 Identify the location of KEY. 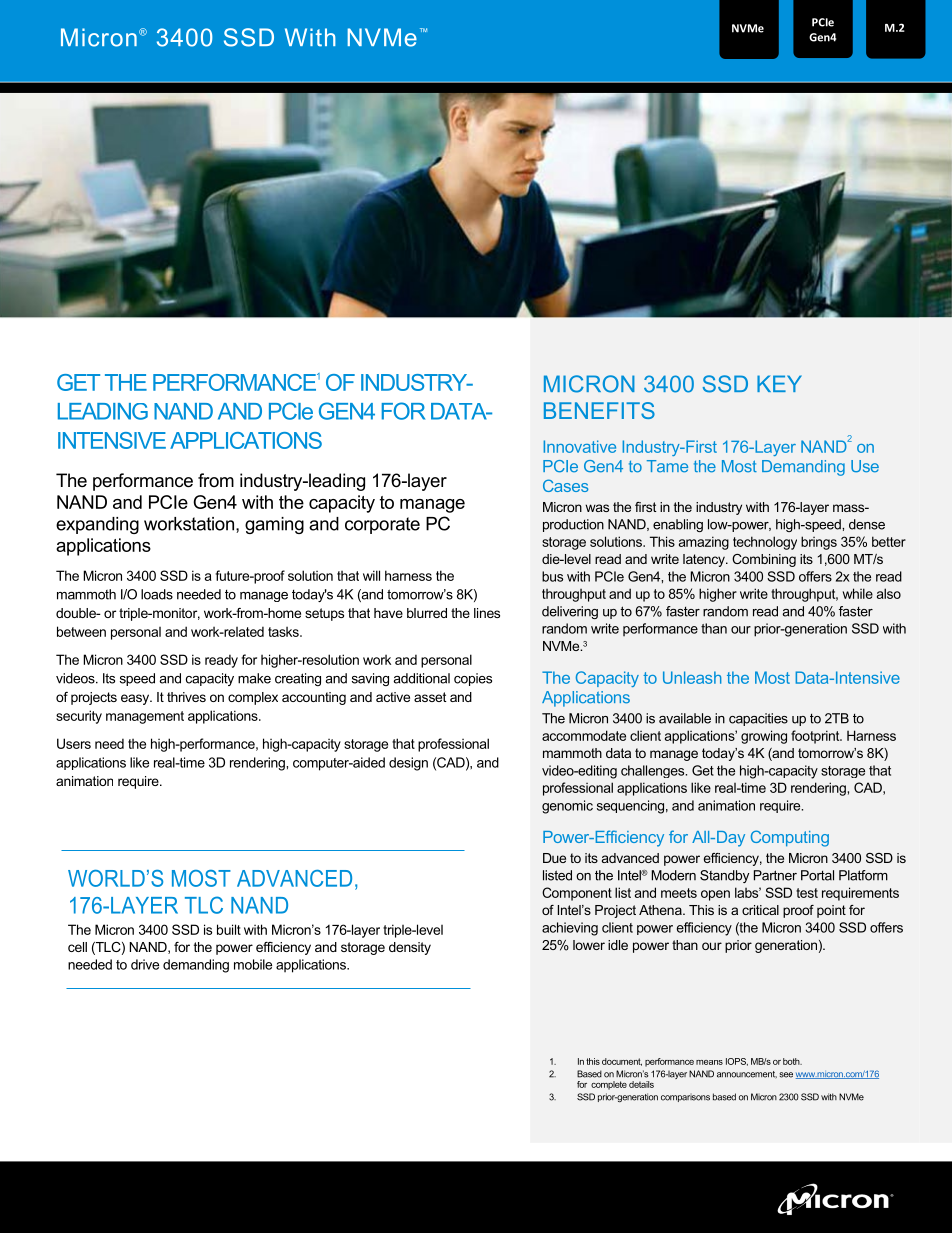
(779, 383).
